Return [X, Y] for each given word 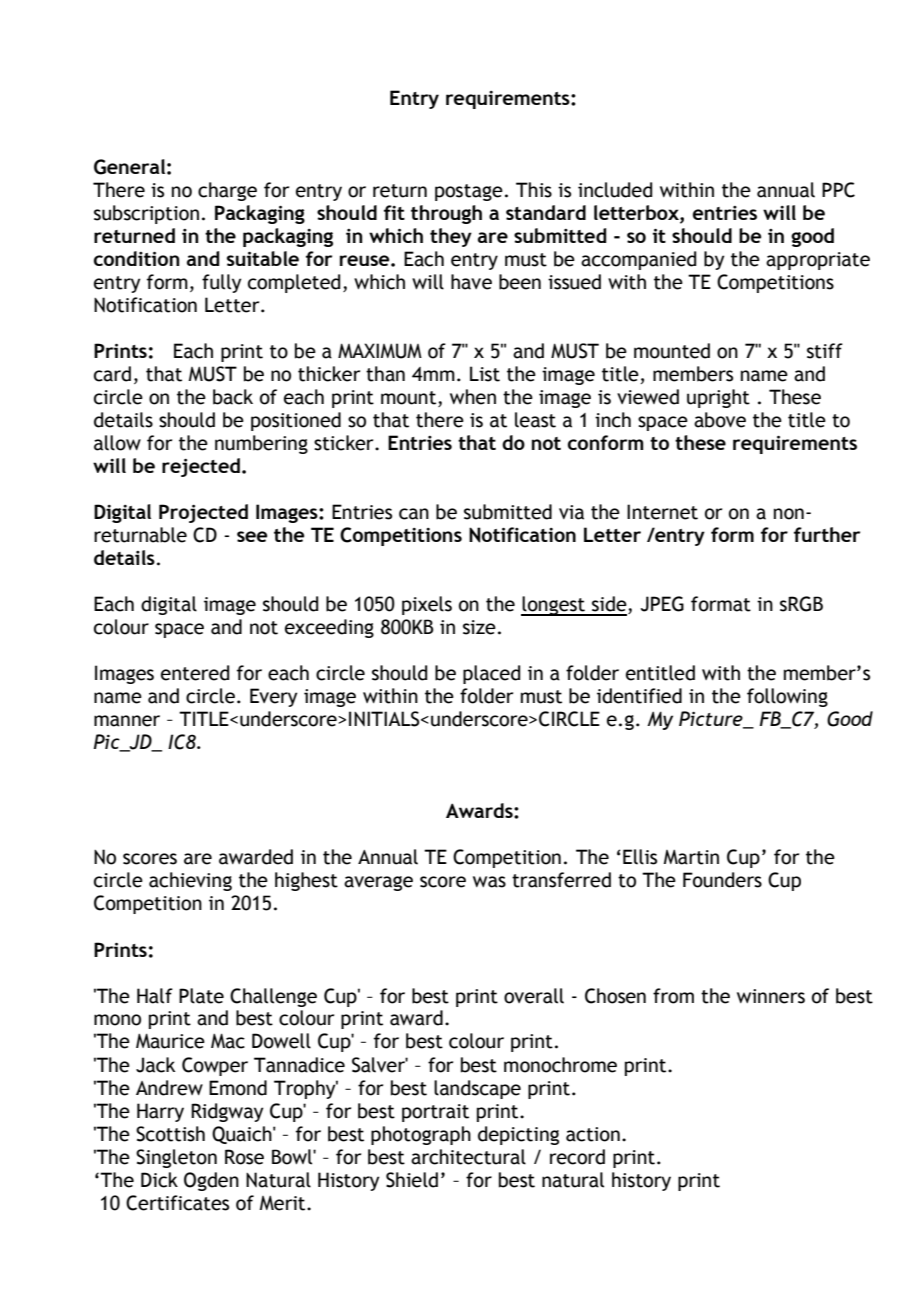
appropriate [818, 261]
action [593, 1134]
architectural [468, 1157]
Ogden [211, 1181]
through [446, 214]
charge [227, 191]
